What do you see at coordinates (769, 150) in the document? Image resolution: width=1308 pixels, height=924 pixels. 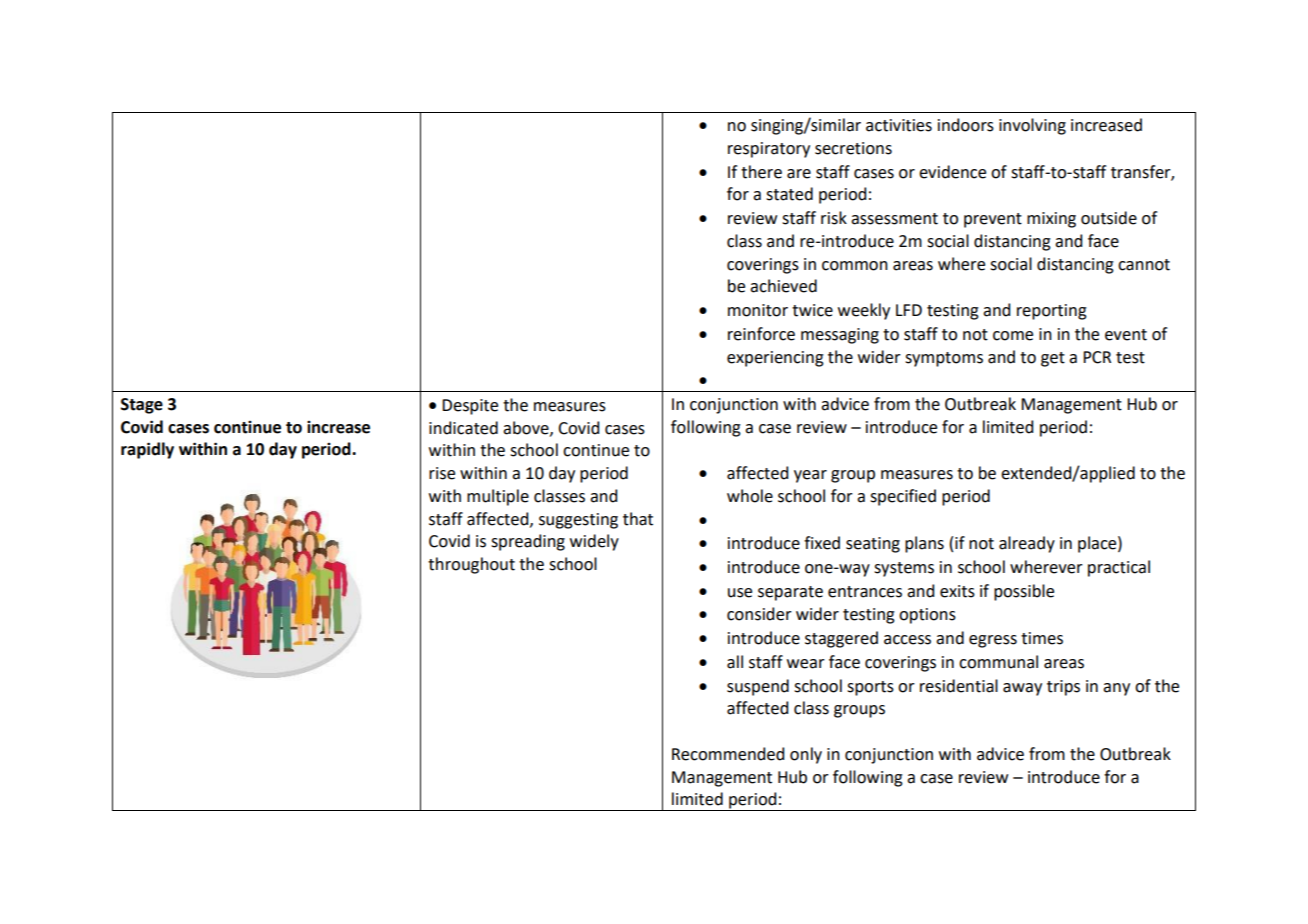 I see `respiratory` at bounding box center [769, 150].
